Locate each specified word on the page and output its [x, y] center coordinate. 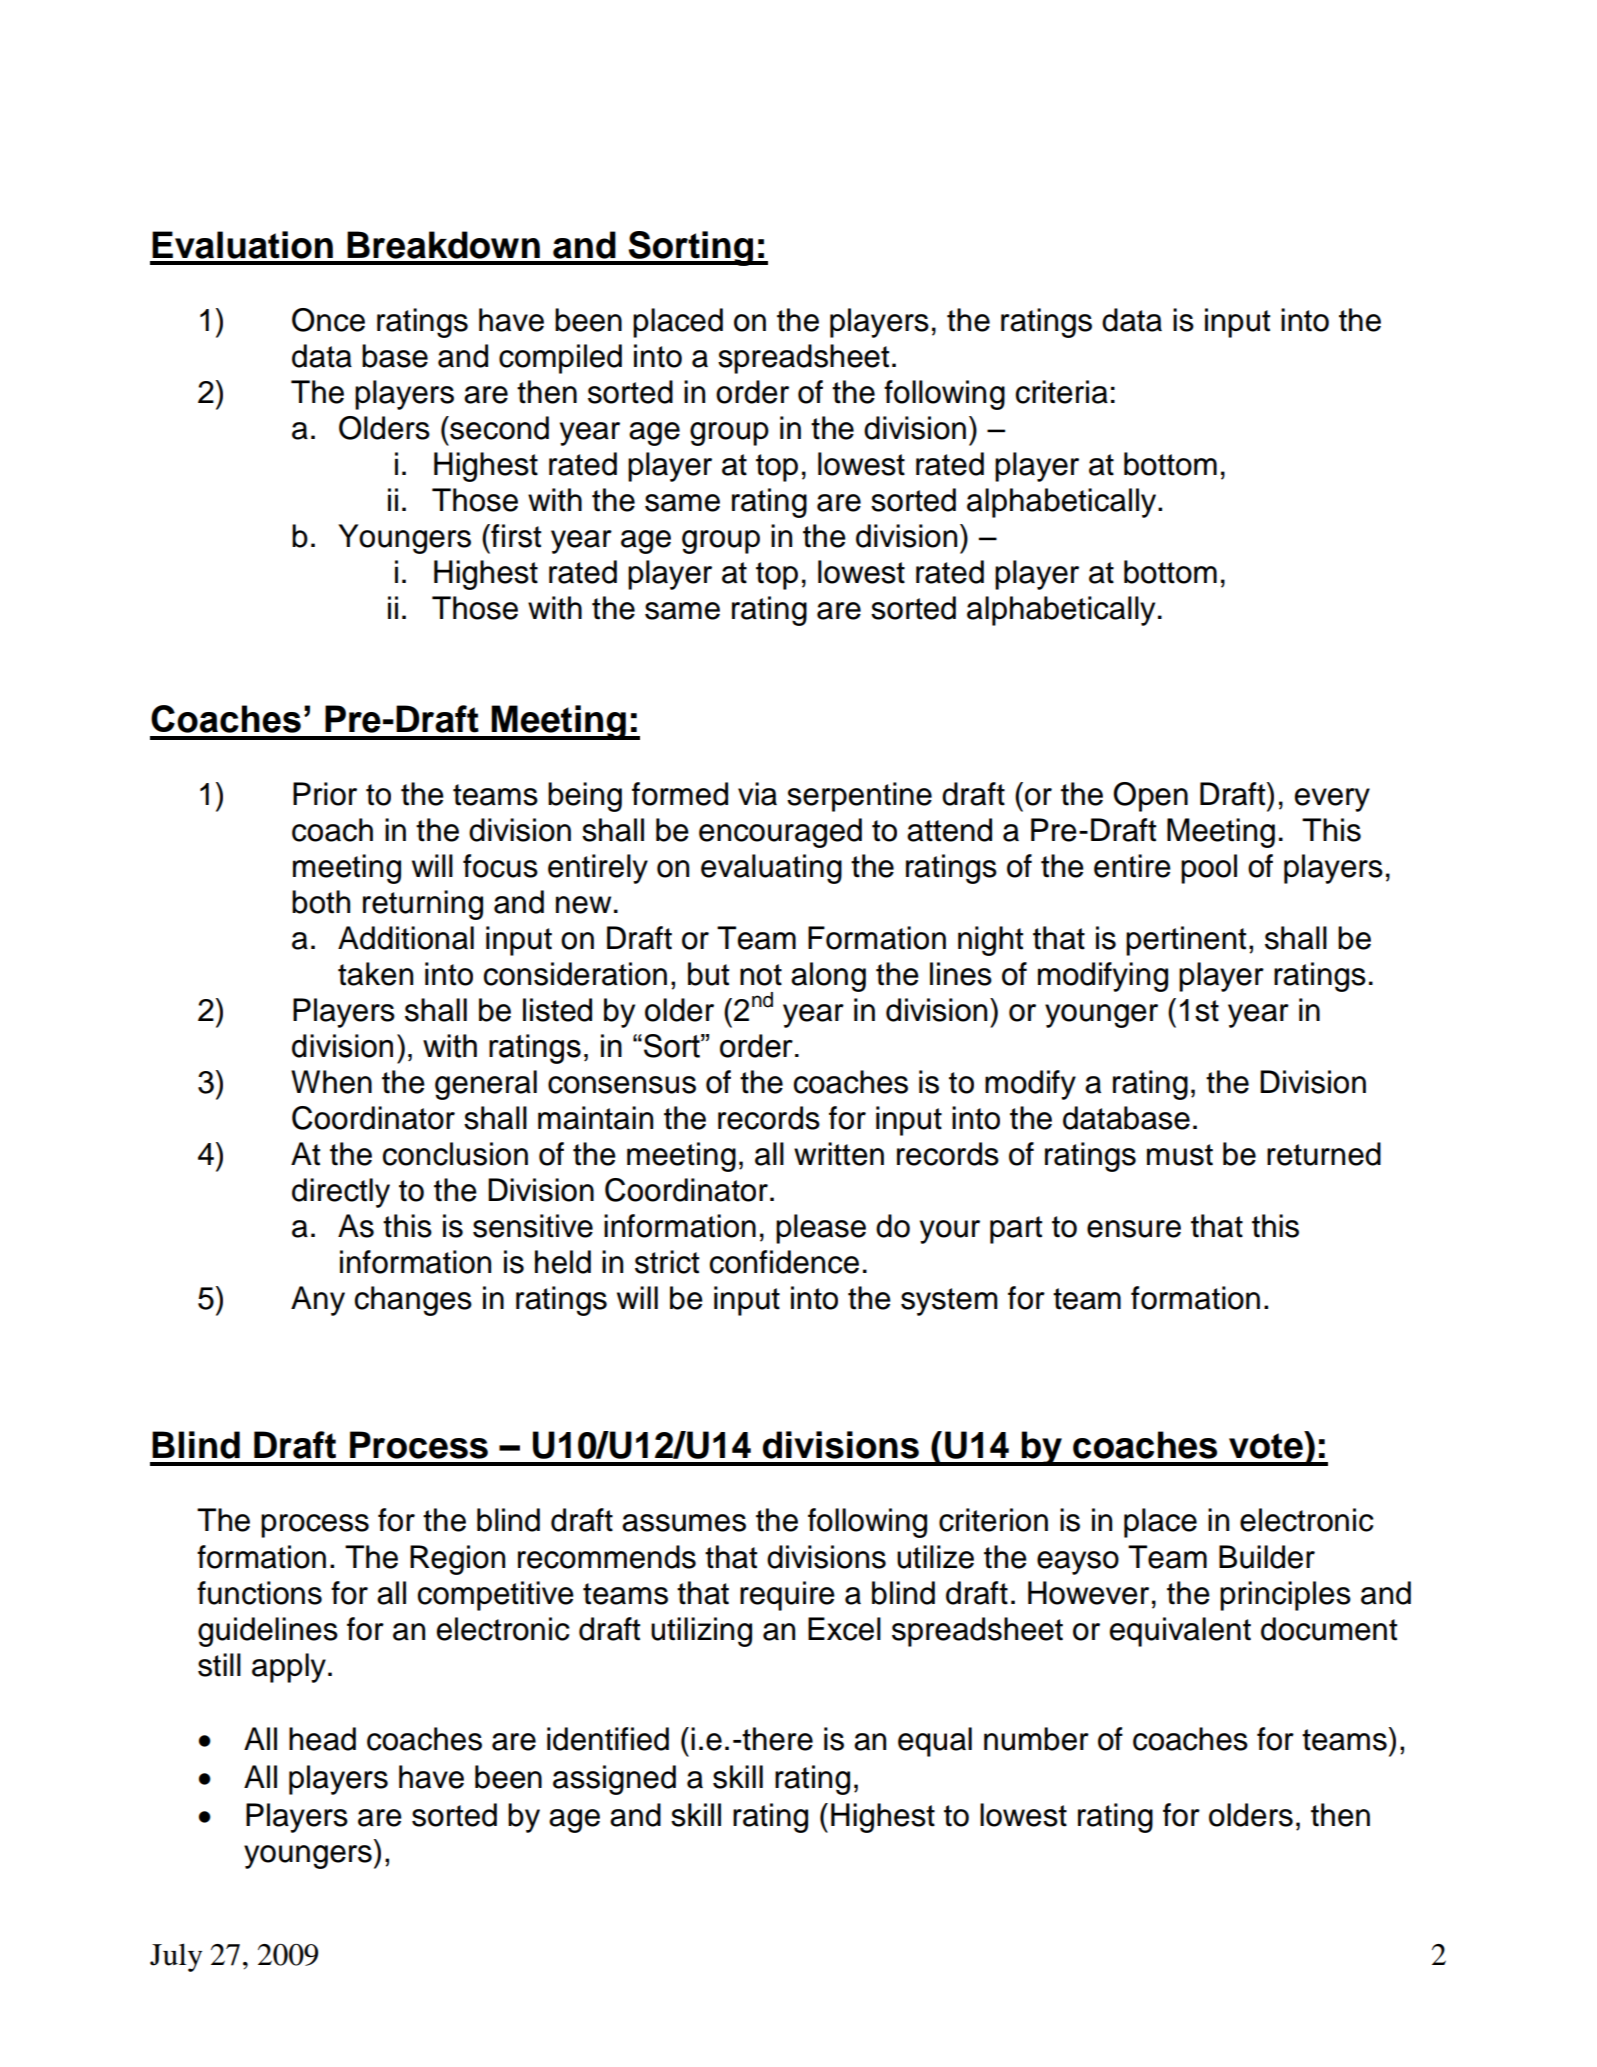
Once [328, 320]
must [1180, 1155]
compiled [560, 359]
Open [1150, 797]
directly [341, 1193]
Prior [325, 794]
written [839, 1154]
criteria [1062, 392]
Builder [1267, 1557]
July [176, 1957]
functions [259, 1593]
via [757, 794]
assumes [684, 1523]
